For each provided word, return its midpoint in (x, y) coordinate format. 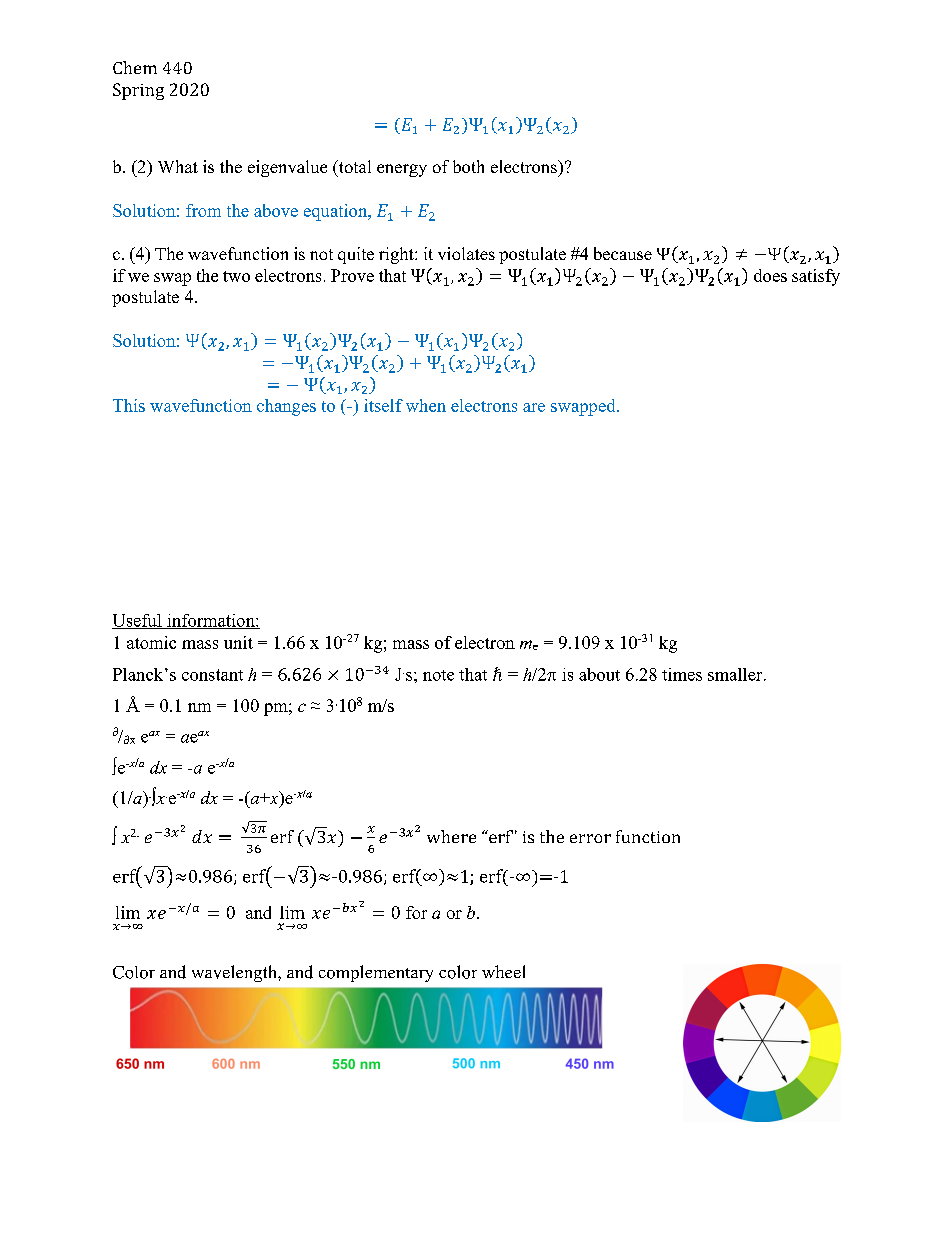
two (236, 276)
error (590, 838)
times (682, 674)
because (623, 253)
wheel (503, 971)
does (770, 275)
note (438, 675)
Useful (138, 621)
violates (466, 253)
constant (212, 675)
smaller (736, 674)
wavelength (235, 973)
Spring (138, 91)
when (426, 405)
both (468, 166)
